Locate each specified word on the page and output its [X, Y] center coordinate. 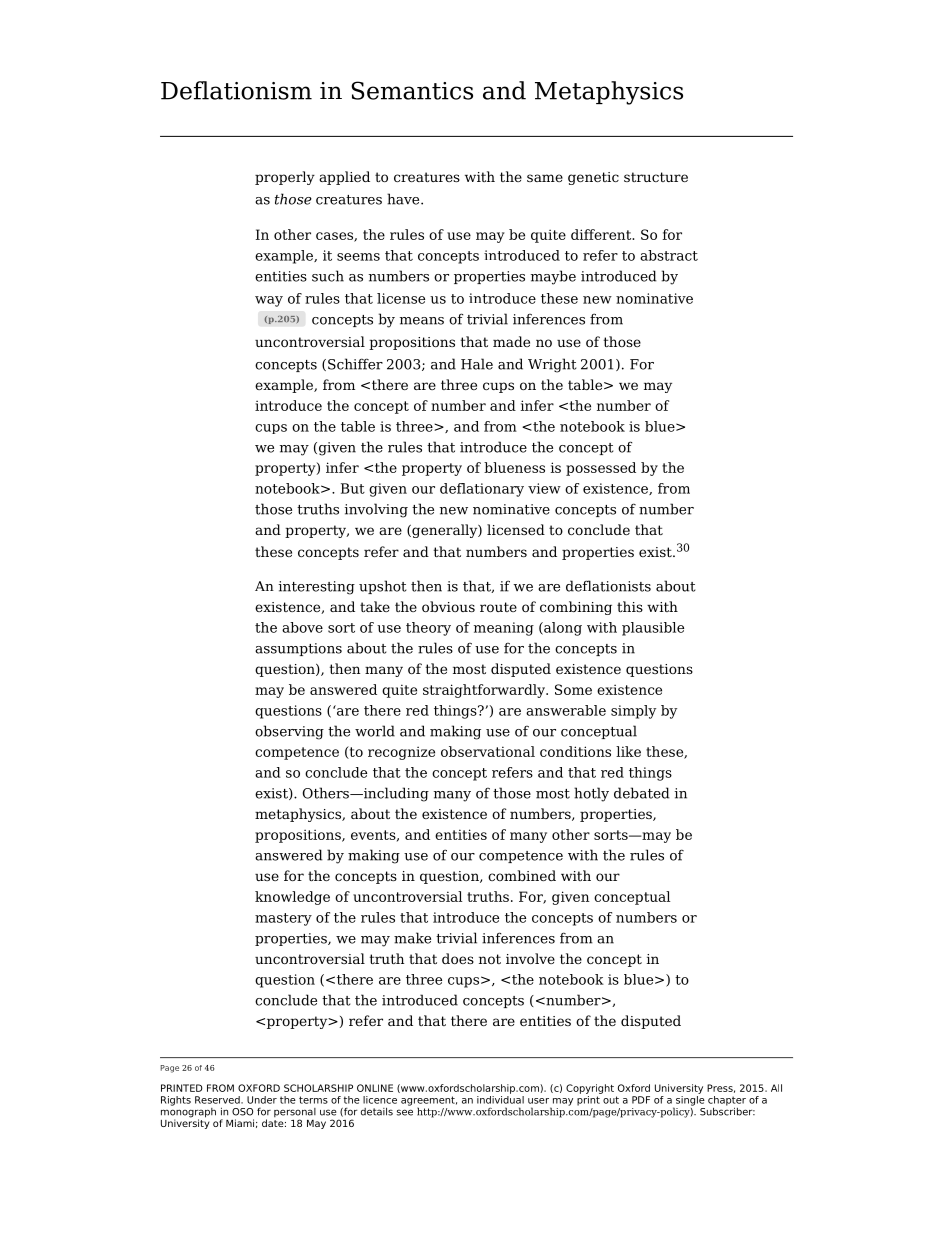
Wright [552, 365]
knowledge [292, 898]
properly [285, 178]
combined [522, 875]
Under [262, 1100]
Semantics [412, 90]
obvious [448, 606]
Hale [477, 364]
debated [642, 793]
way [269, 301]
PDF [641, 1100]
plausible [653, 629]
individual [500, 1098]
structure [656, 177]
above [302, 627]
